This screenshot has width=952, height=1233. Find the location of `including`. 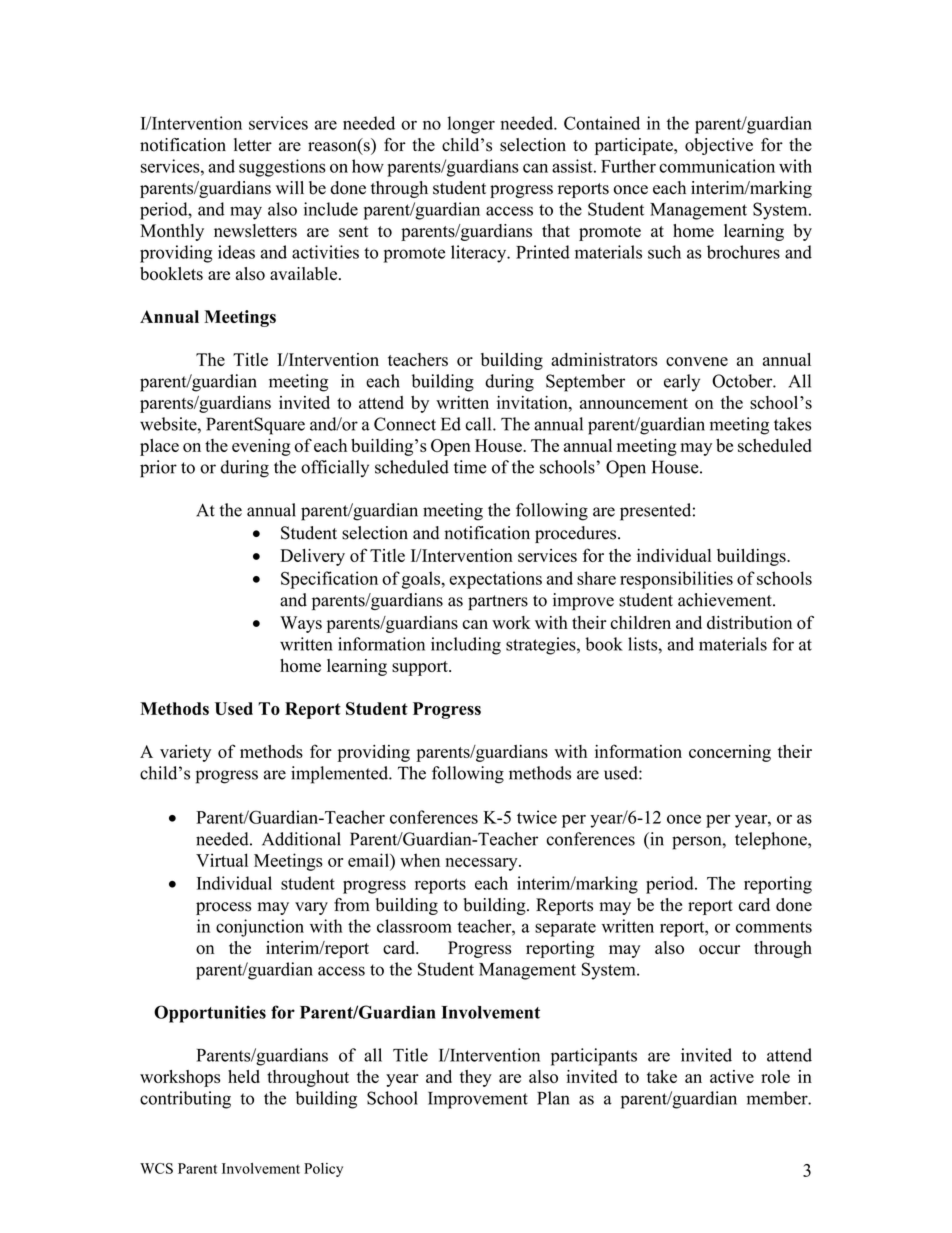

including is located at coordinates (466, 646).
